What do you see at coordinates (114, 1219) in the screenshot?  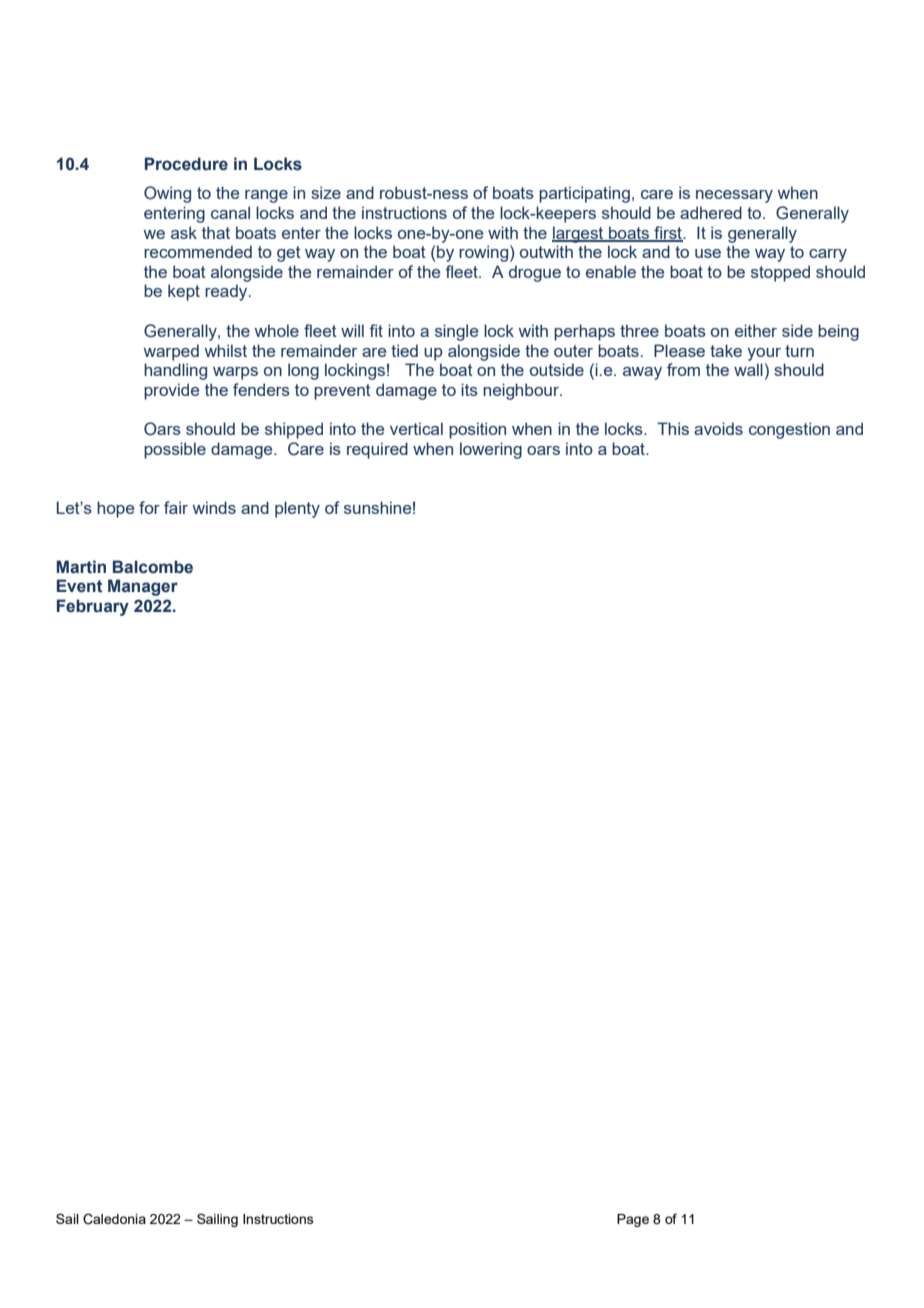 I see `Caledonia` at bounding box center [114, 1219].
